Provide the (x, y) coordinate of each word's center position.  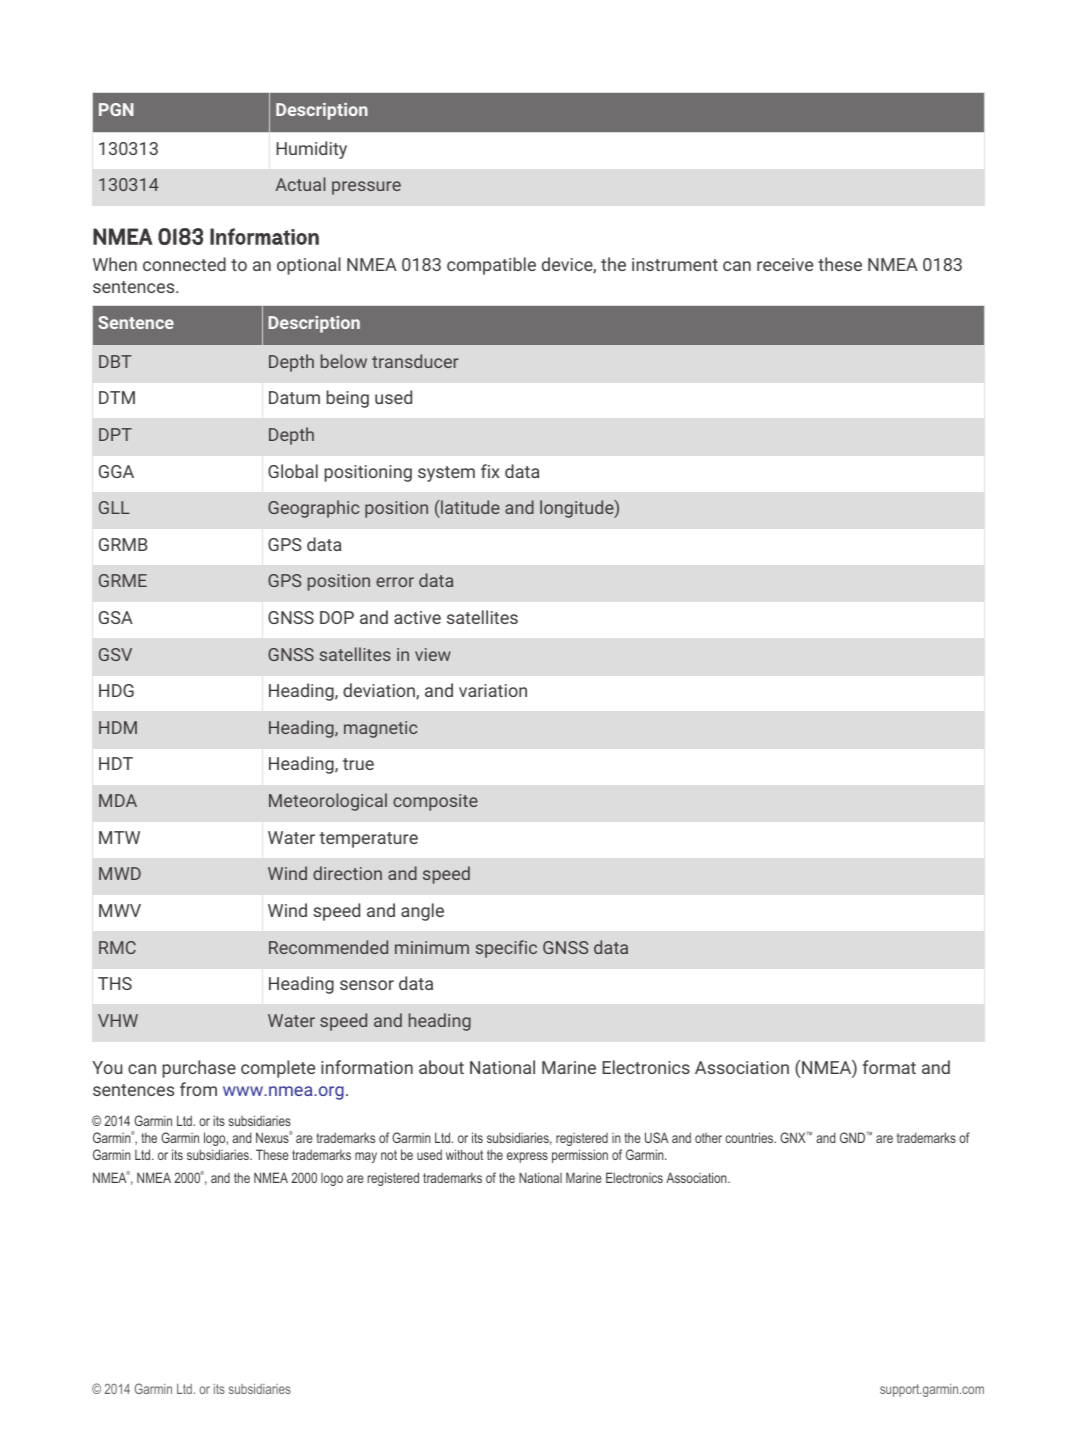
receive (785, 264)
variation (493, 690)
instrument (675, 264)
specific (506, 949)
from (198, 1089)
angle (422, 912)
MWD (120, 873)
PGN (116, 109)
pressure (366, 188)
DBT (115, 361)
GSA (116, 617)
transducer (415, 361)
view (433, 654)
